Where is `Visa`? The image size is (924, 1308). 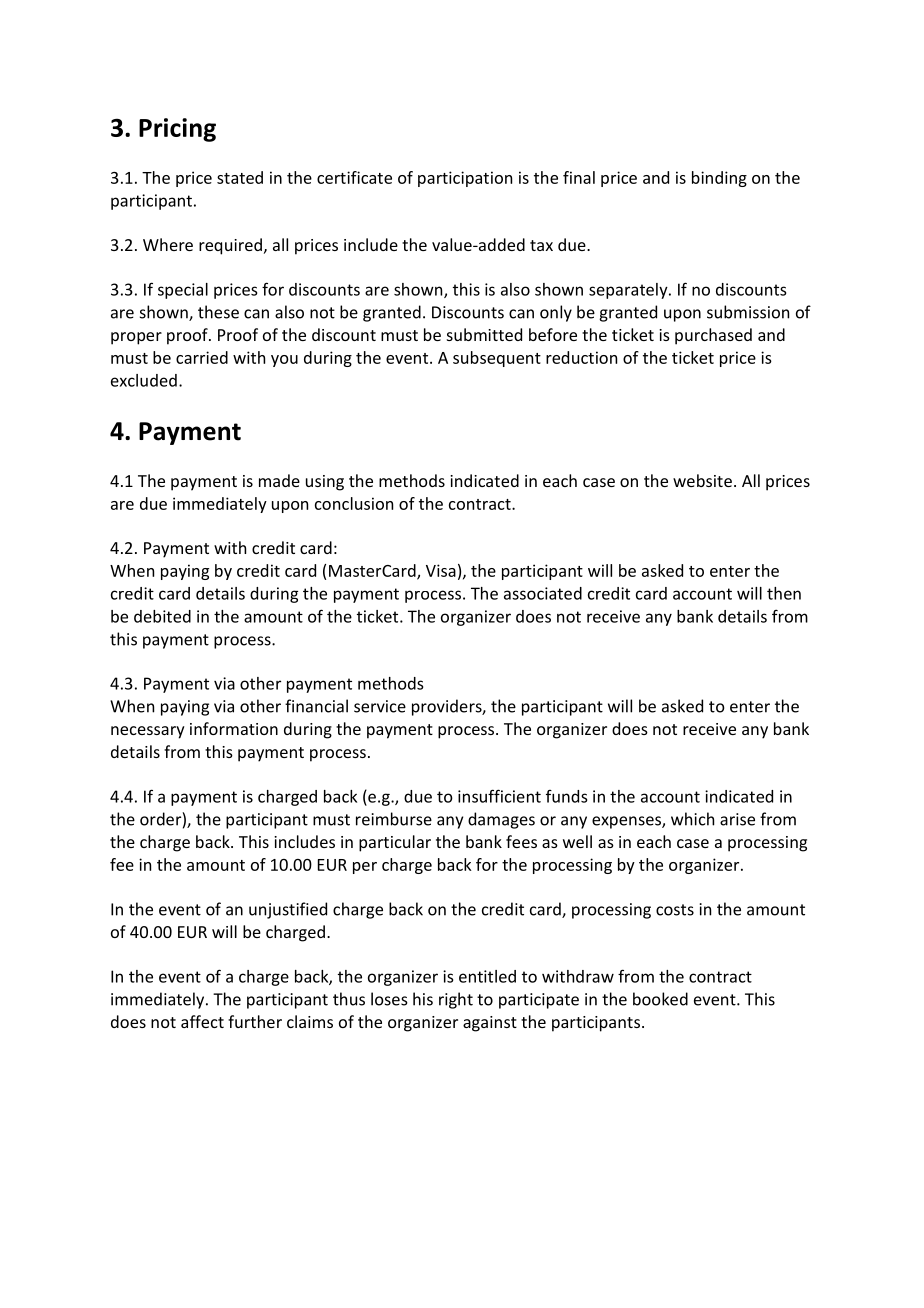 Visa is located at coordinates (441, 570).
